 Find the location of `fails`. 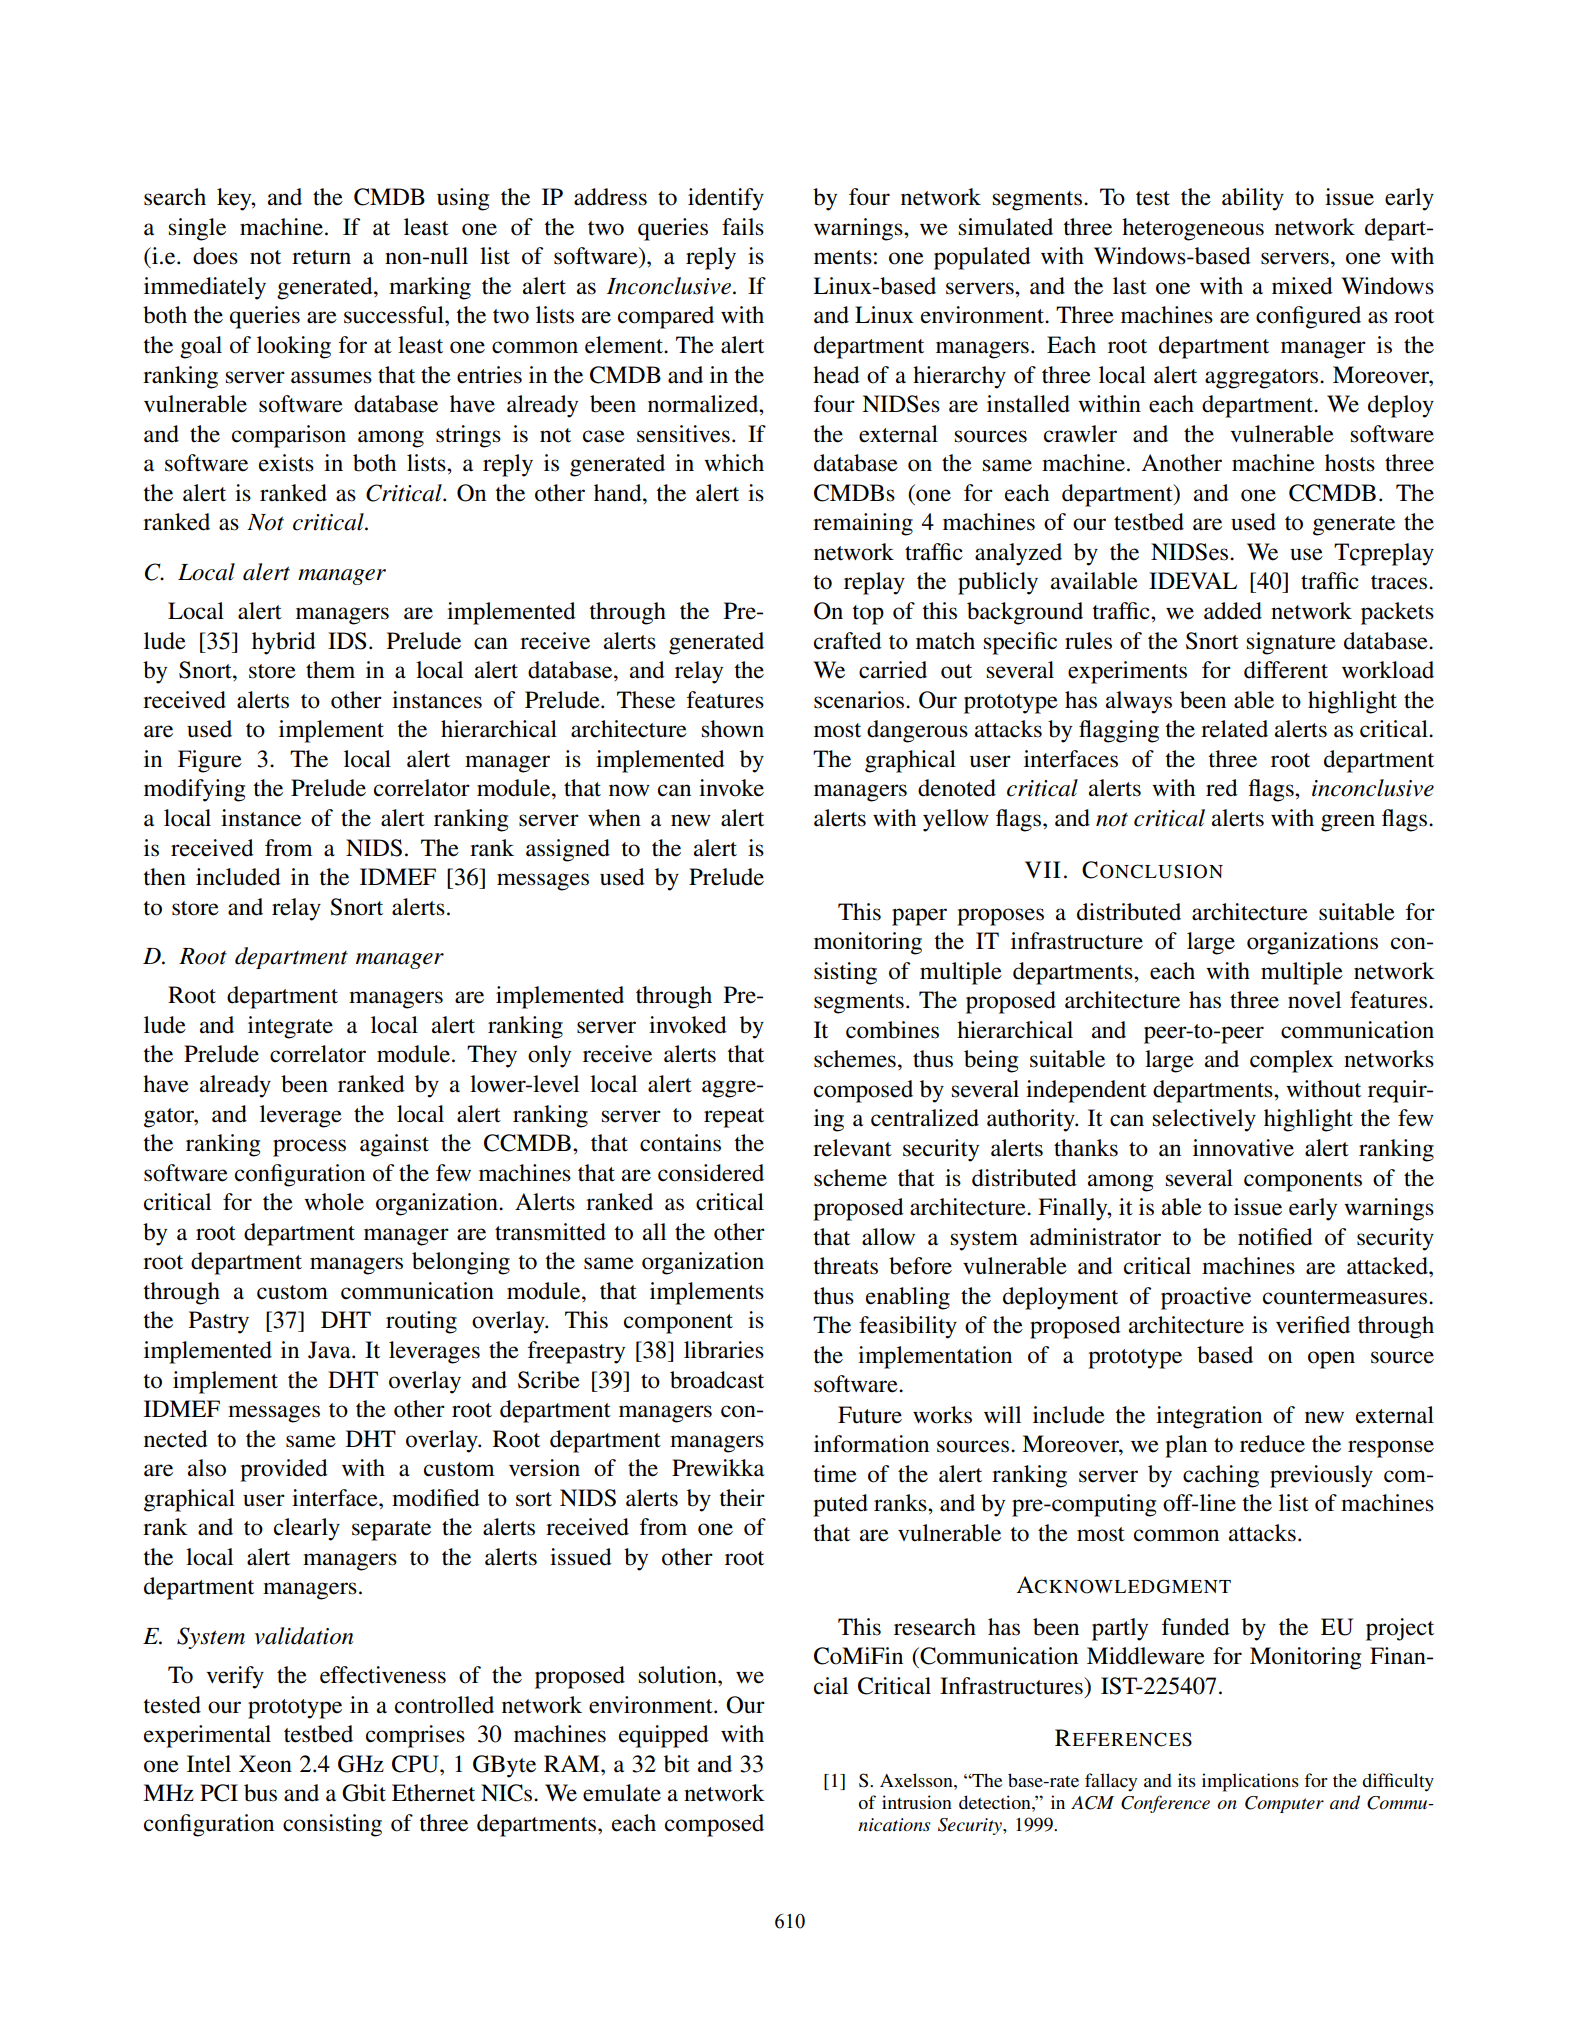

fails is located at coordinates (743, 227).
